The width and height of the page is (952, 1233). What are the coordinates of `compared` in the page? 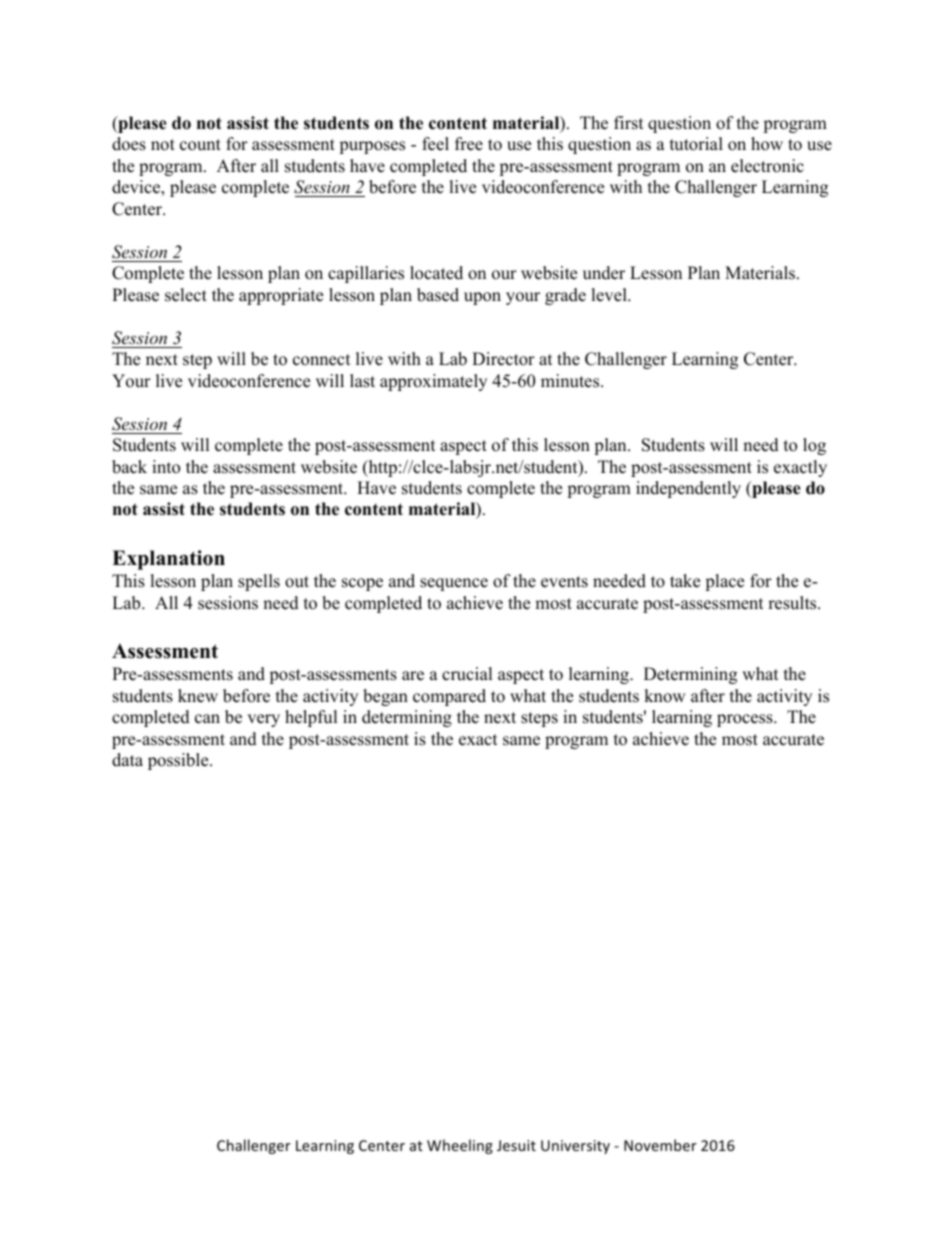 It's located at (449, 697).
